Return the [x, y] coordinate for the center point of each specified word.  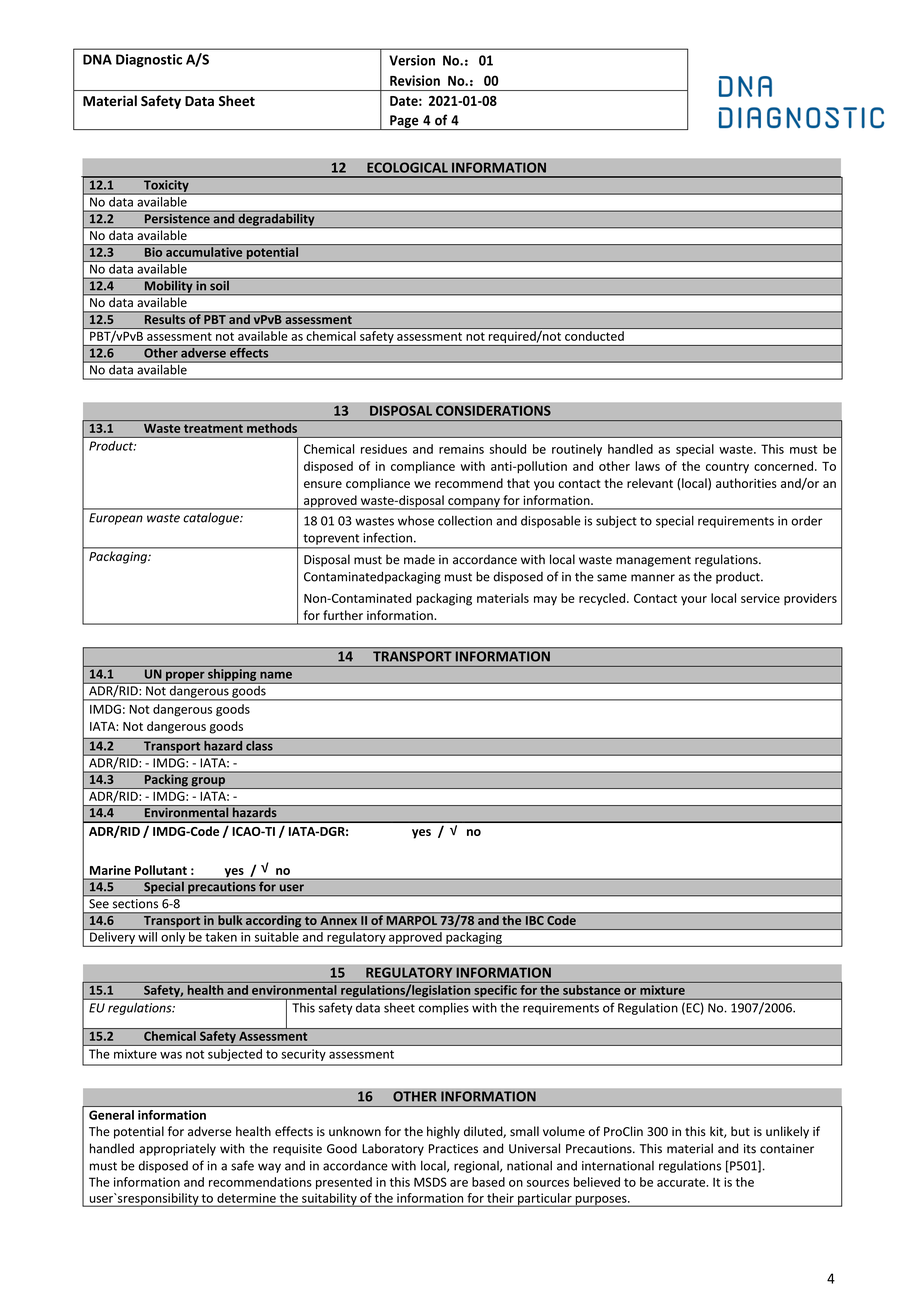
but [740, 1131]
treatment [213, 428]
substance [591, 990]
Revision [415, 80]
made [419, 559]
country [727, 468]
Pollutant [161, 870]
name [276, 675]
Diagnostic [149, 61]
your [694, 601]
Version [412, 60]
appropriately [177, 1149]
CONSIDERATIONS [493, 410]
